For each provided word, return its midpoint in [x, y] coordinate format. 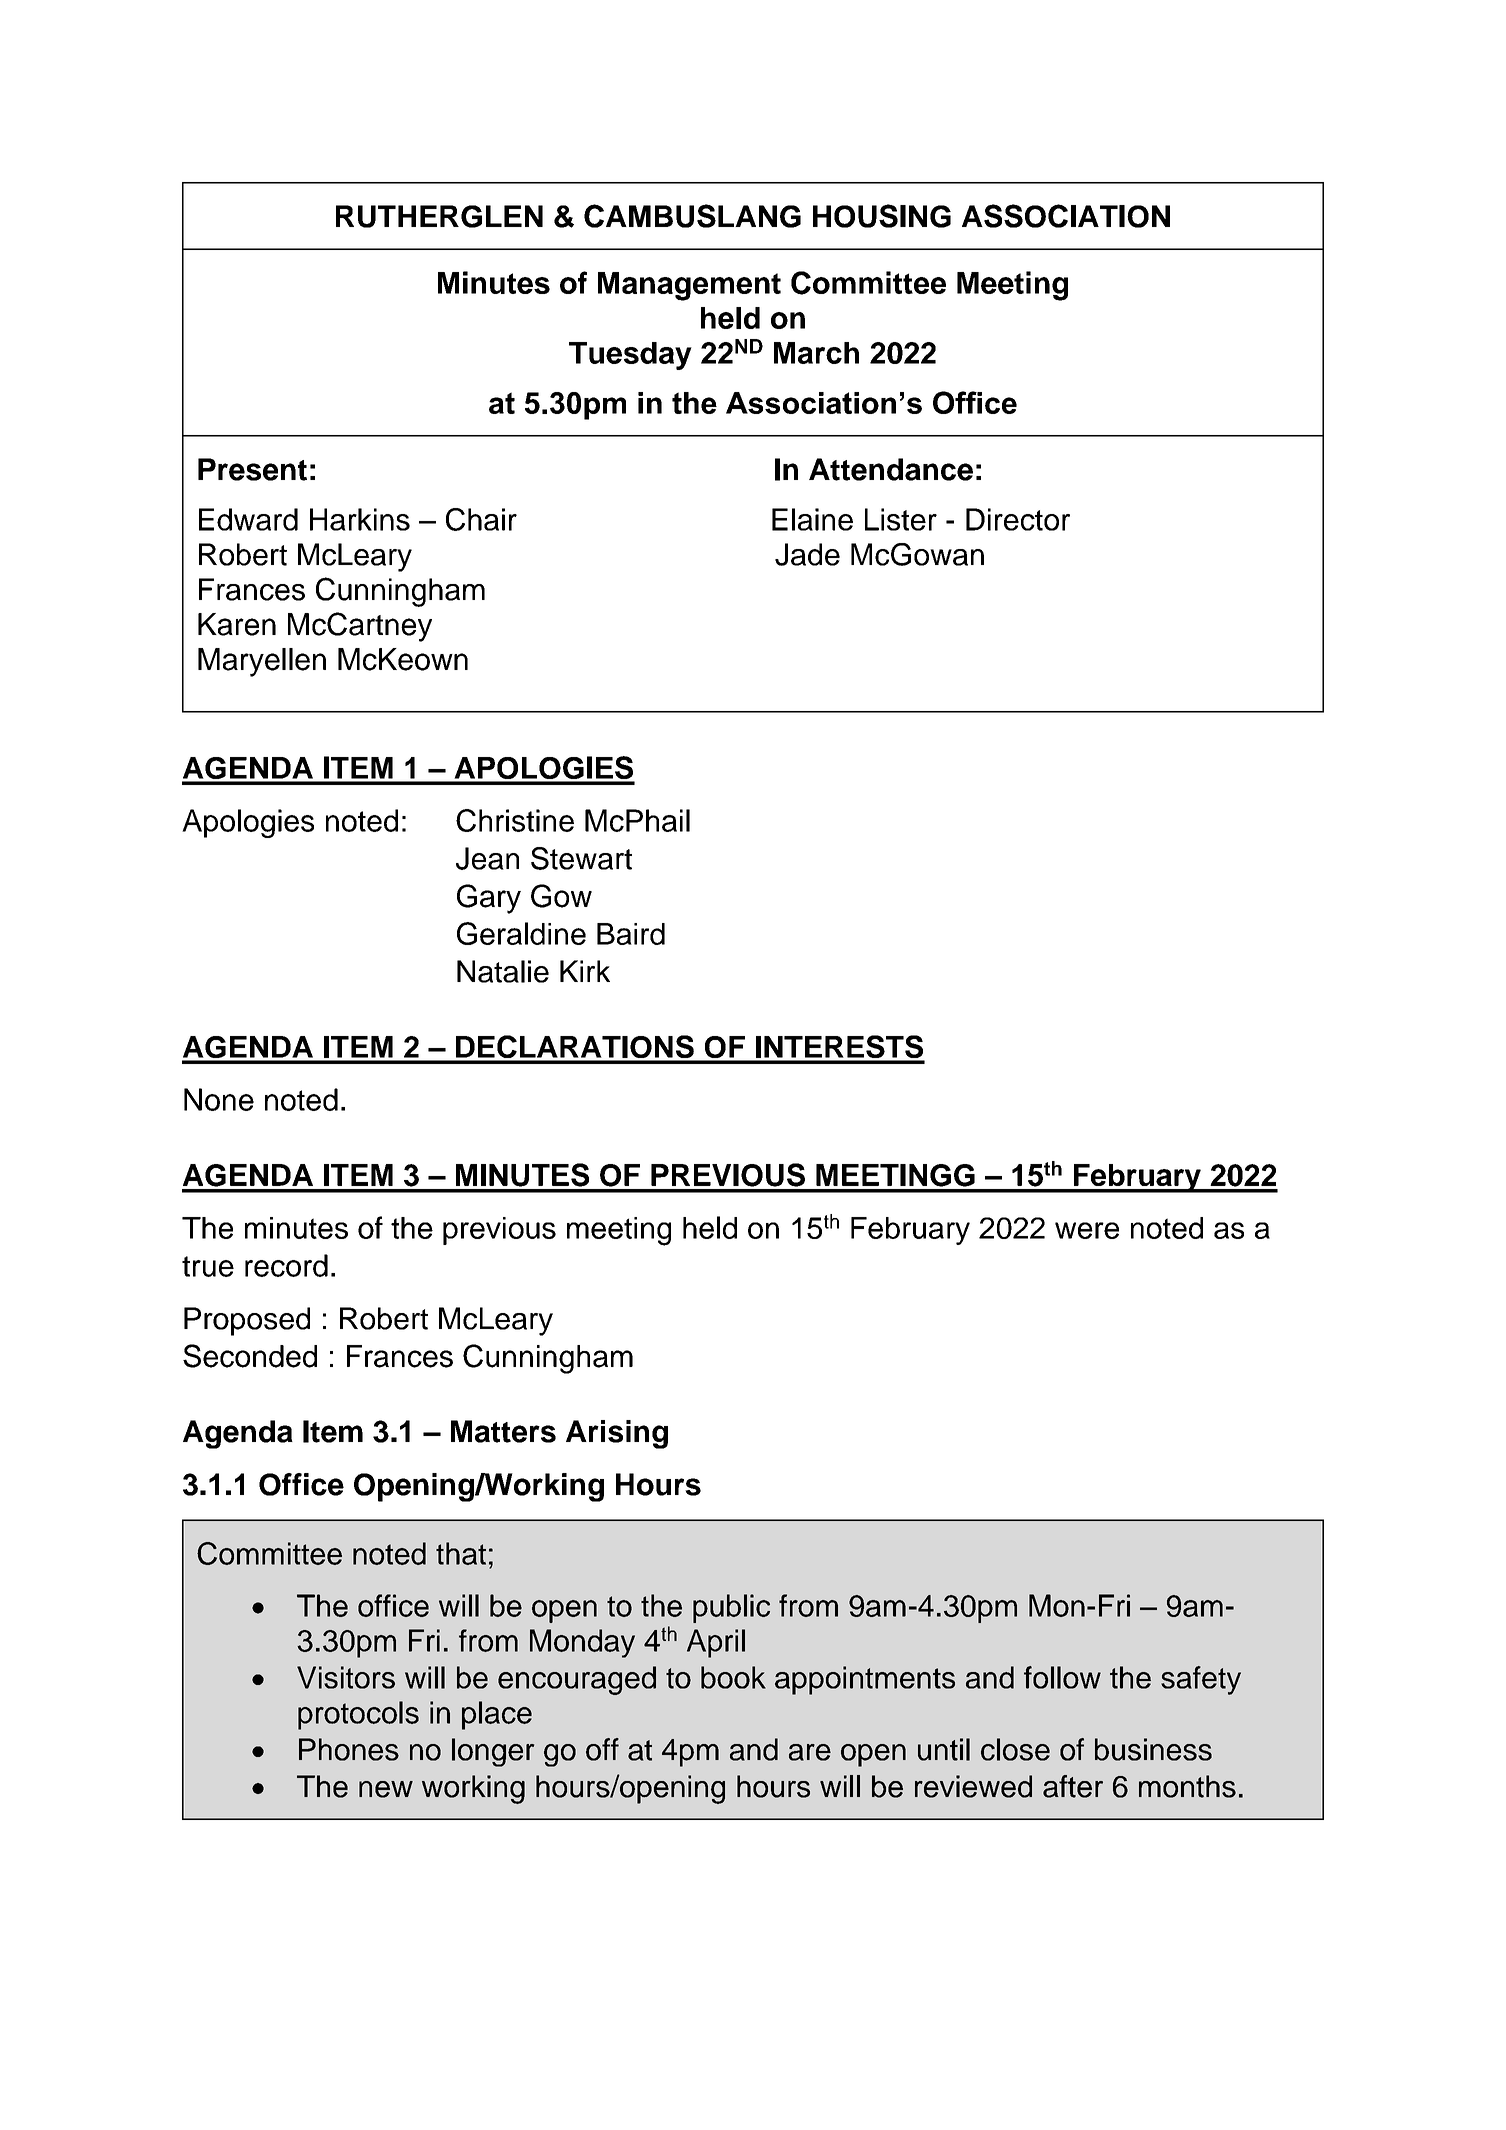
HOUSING [882, 216]
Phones [349, 1749]
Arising [617, 1434]
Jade [807, 554]
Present [252, 469]
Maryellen [262, 662]
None [219, 1099]
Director [1018, 519]
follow [1062, 1677]
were [1087, 1230]
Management [689, 286]
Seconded [250, 1356]
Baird [631, 934]
